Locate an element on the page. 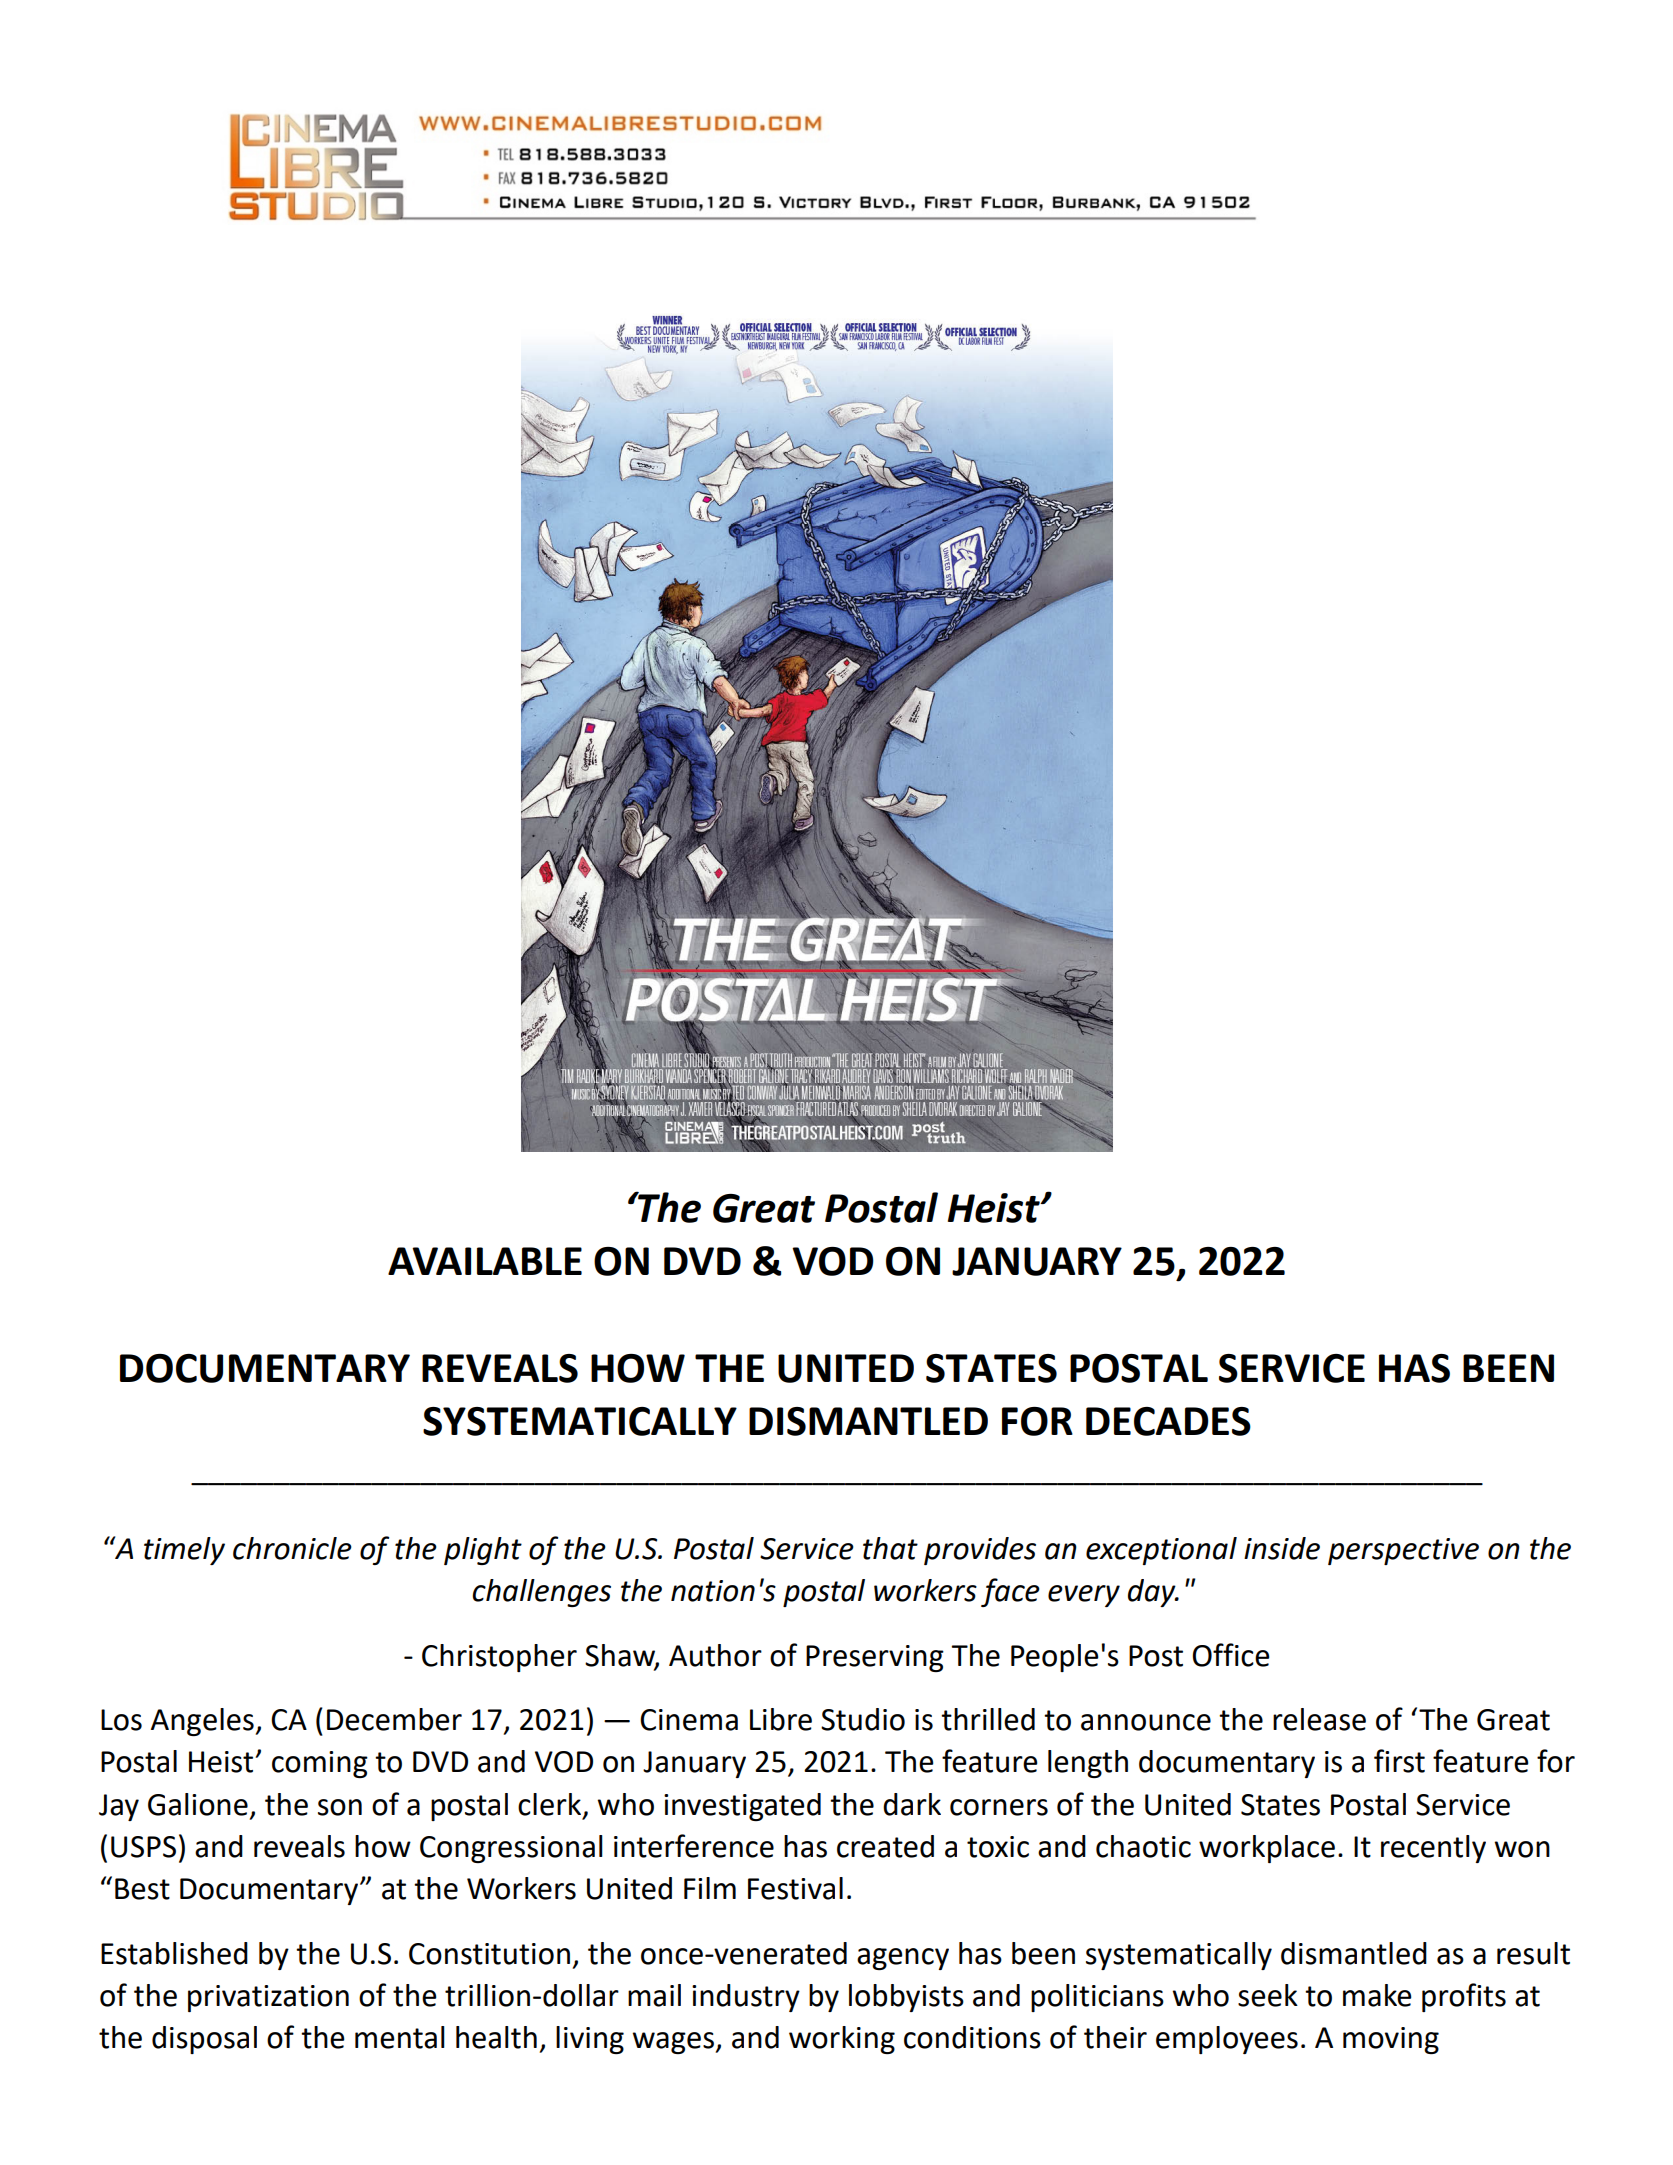  DECADES is located at coordinates (1168, 1421).
